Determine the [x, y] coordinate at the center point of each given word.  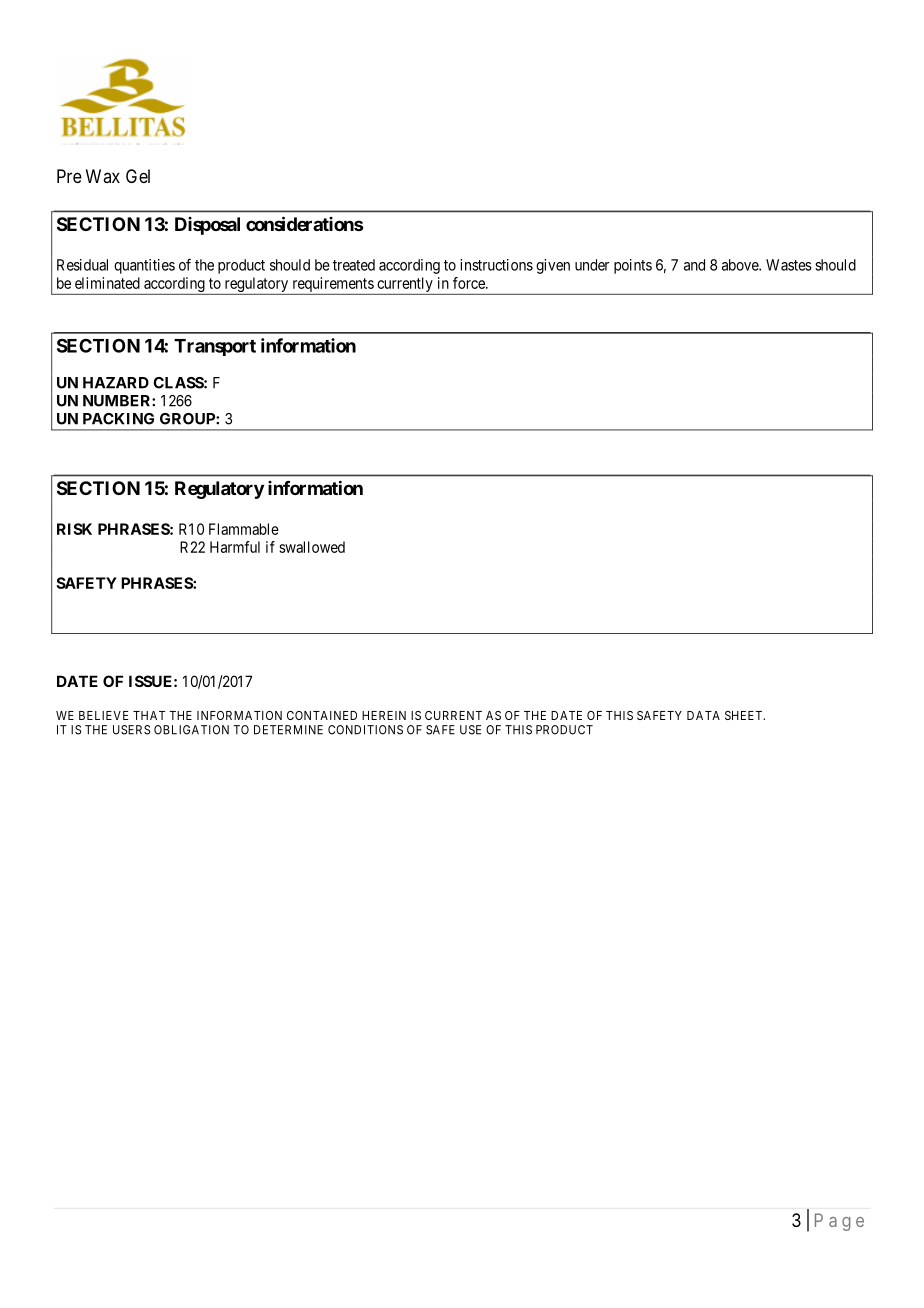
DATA [703, 715]
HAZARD [116, 383]
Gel [138, 176]
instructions [496, 265]
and [694, 265]
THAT [149, 715]
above [741, 265]
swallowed [312, 547]
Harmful [235, 547]
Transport [215, 347]
